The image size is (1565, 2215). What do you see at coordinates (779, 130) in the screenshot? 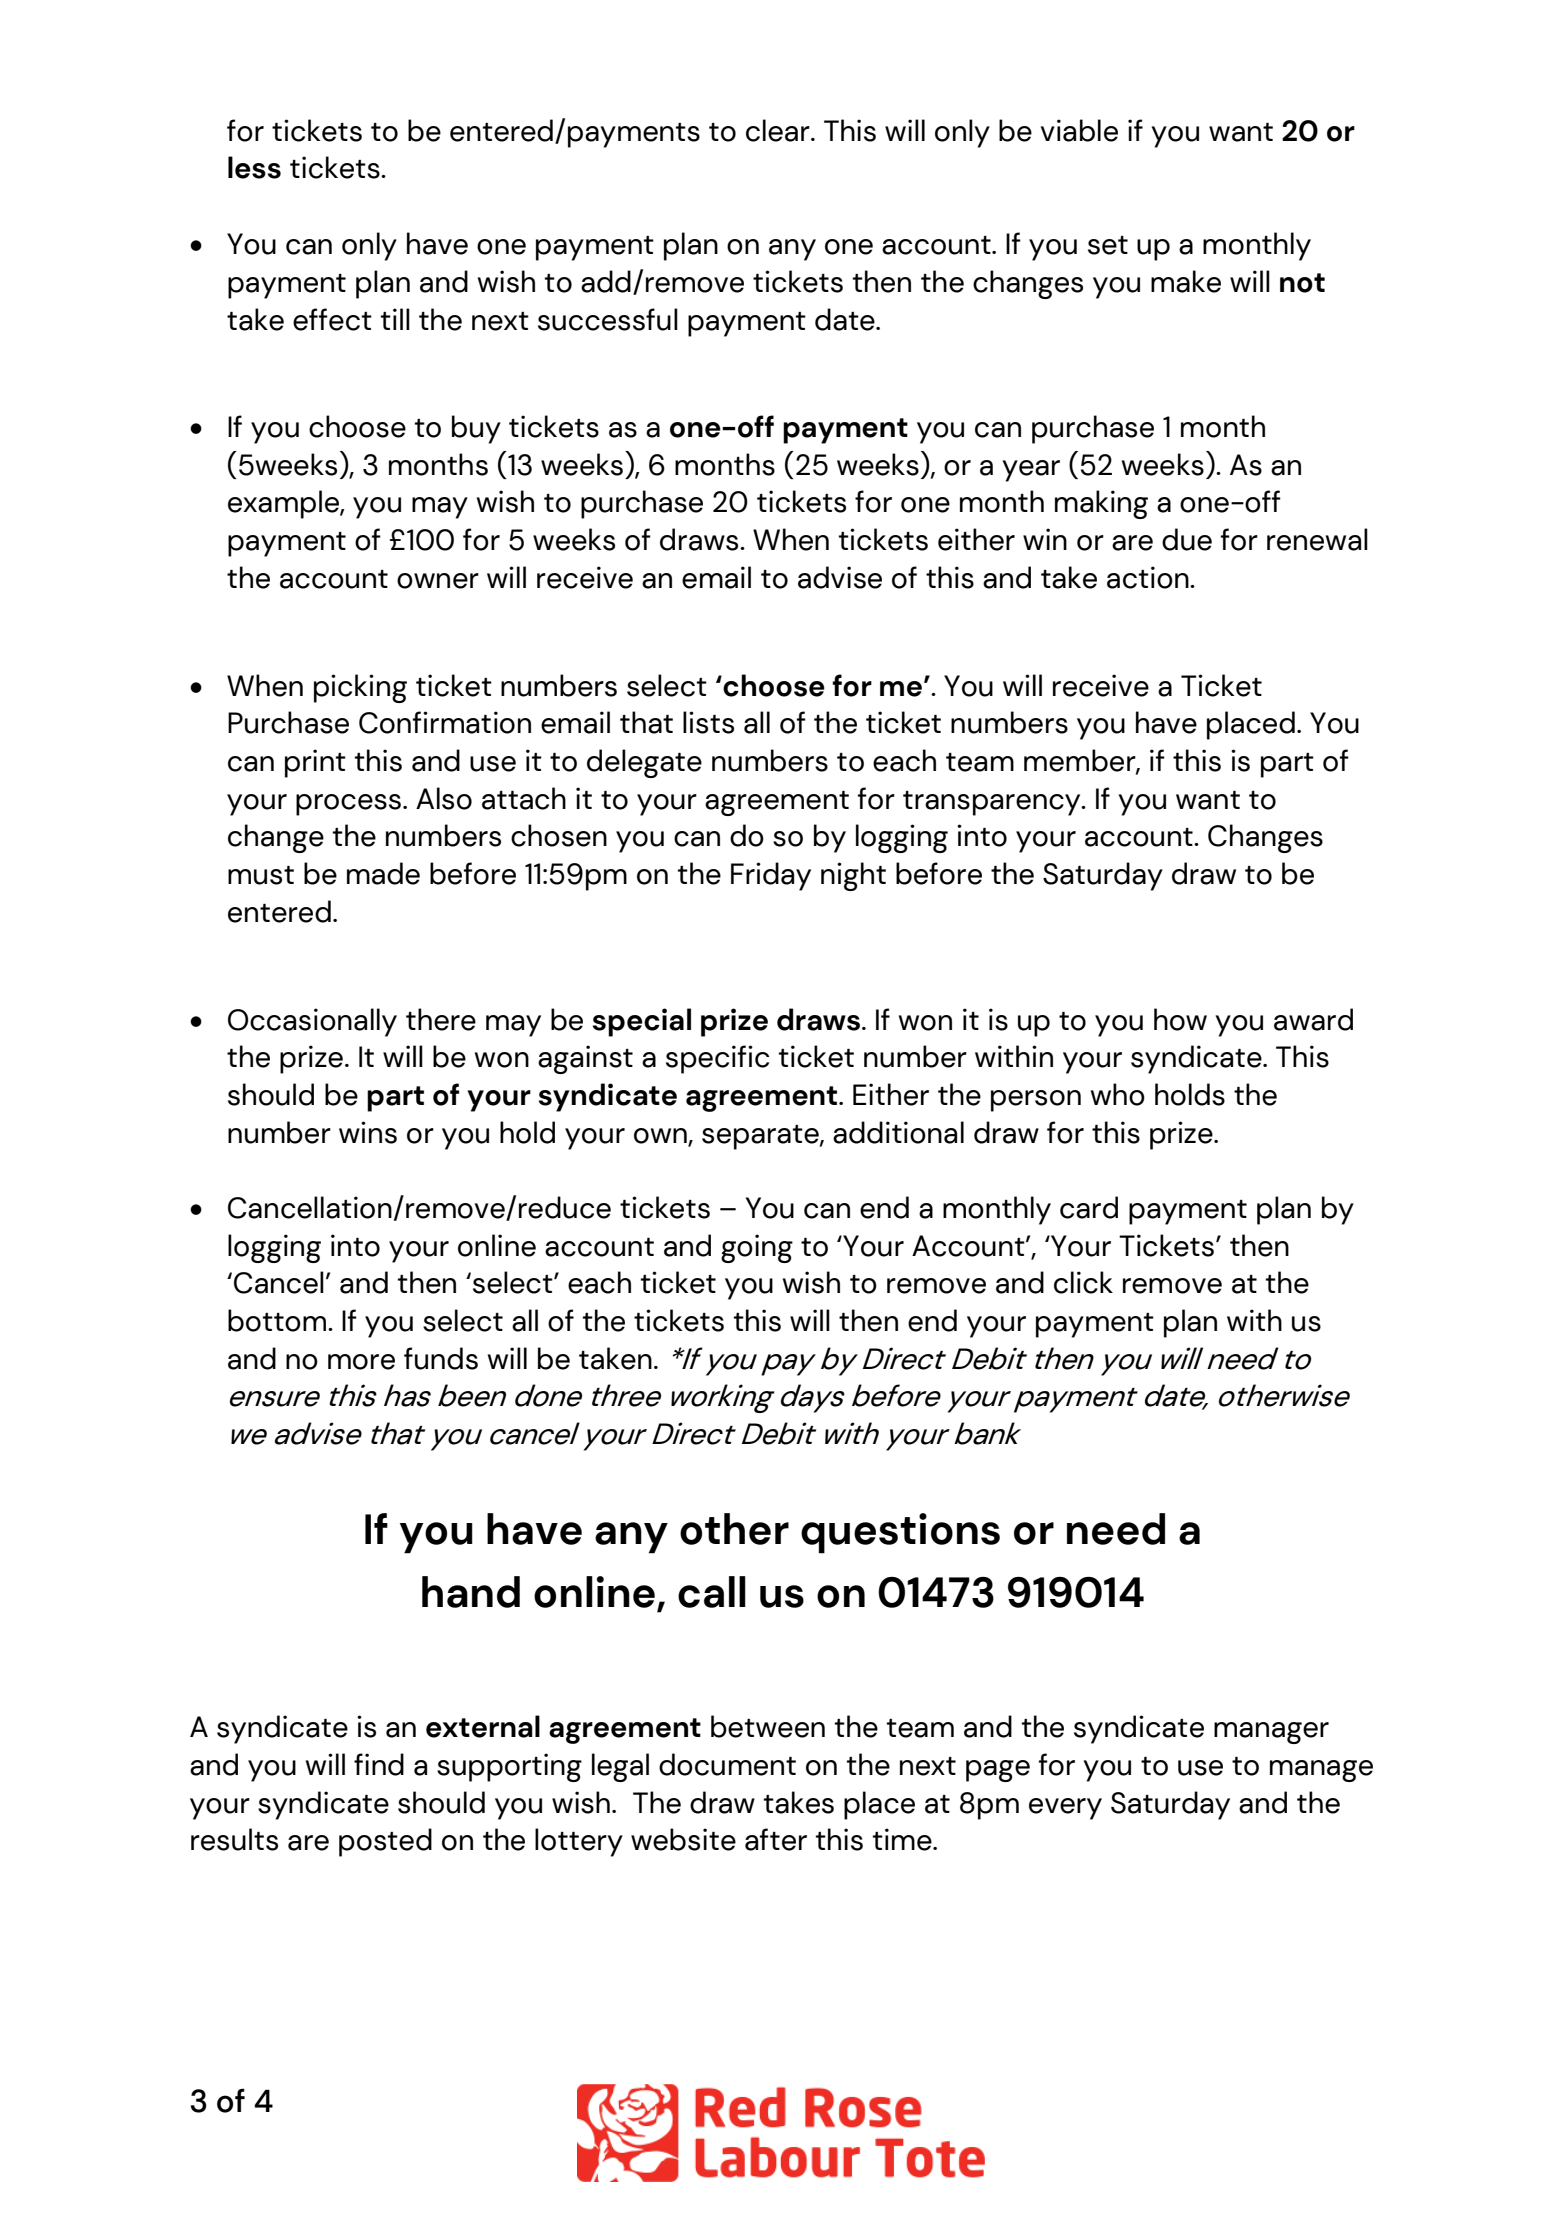
I see `clear` at bounding box center [779, 130].
